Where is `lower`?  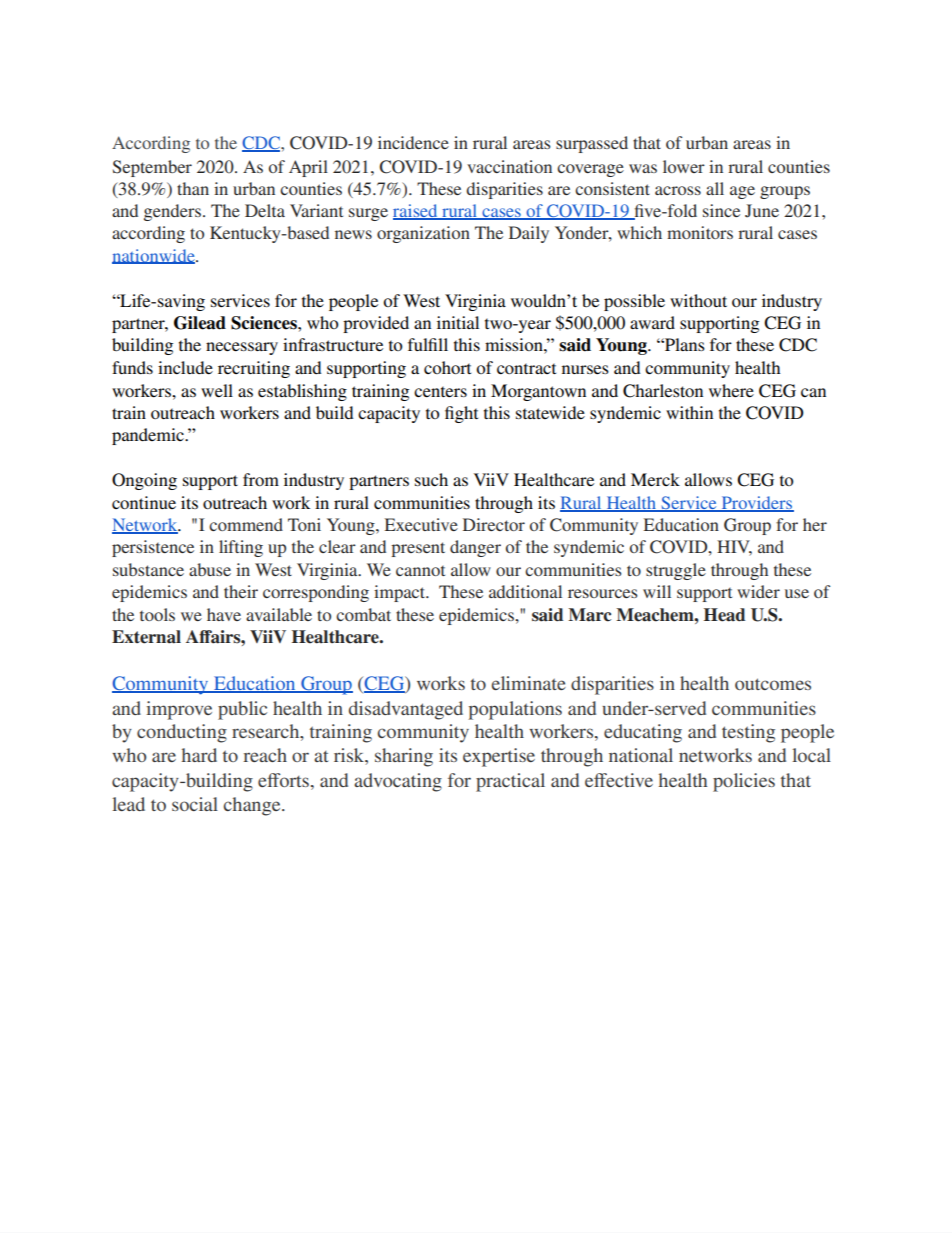
lower is located at coordinates (684, 166).
